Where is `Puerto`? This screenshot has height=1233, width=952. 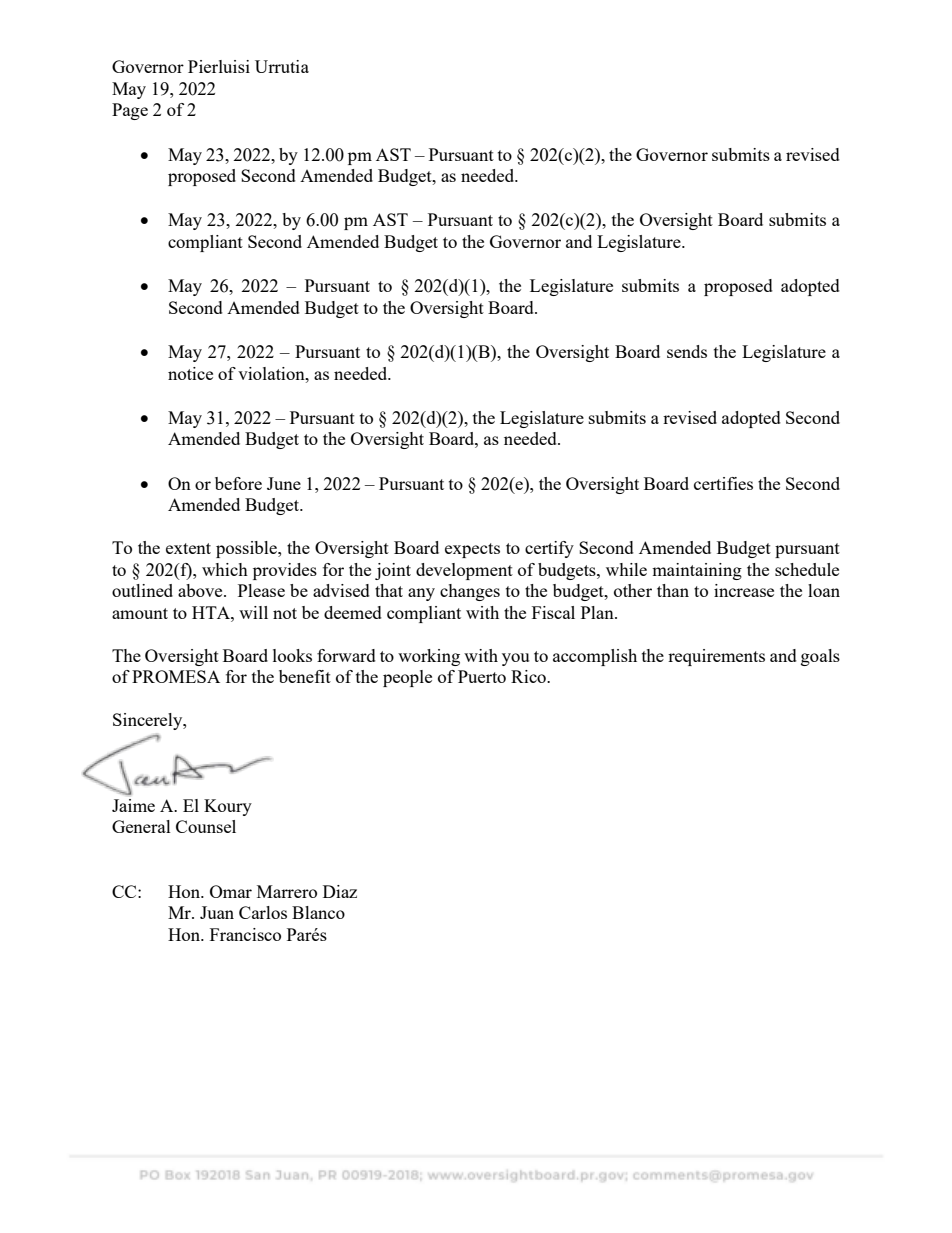 Puerto is located at coordinates (482, 676).
